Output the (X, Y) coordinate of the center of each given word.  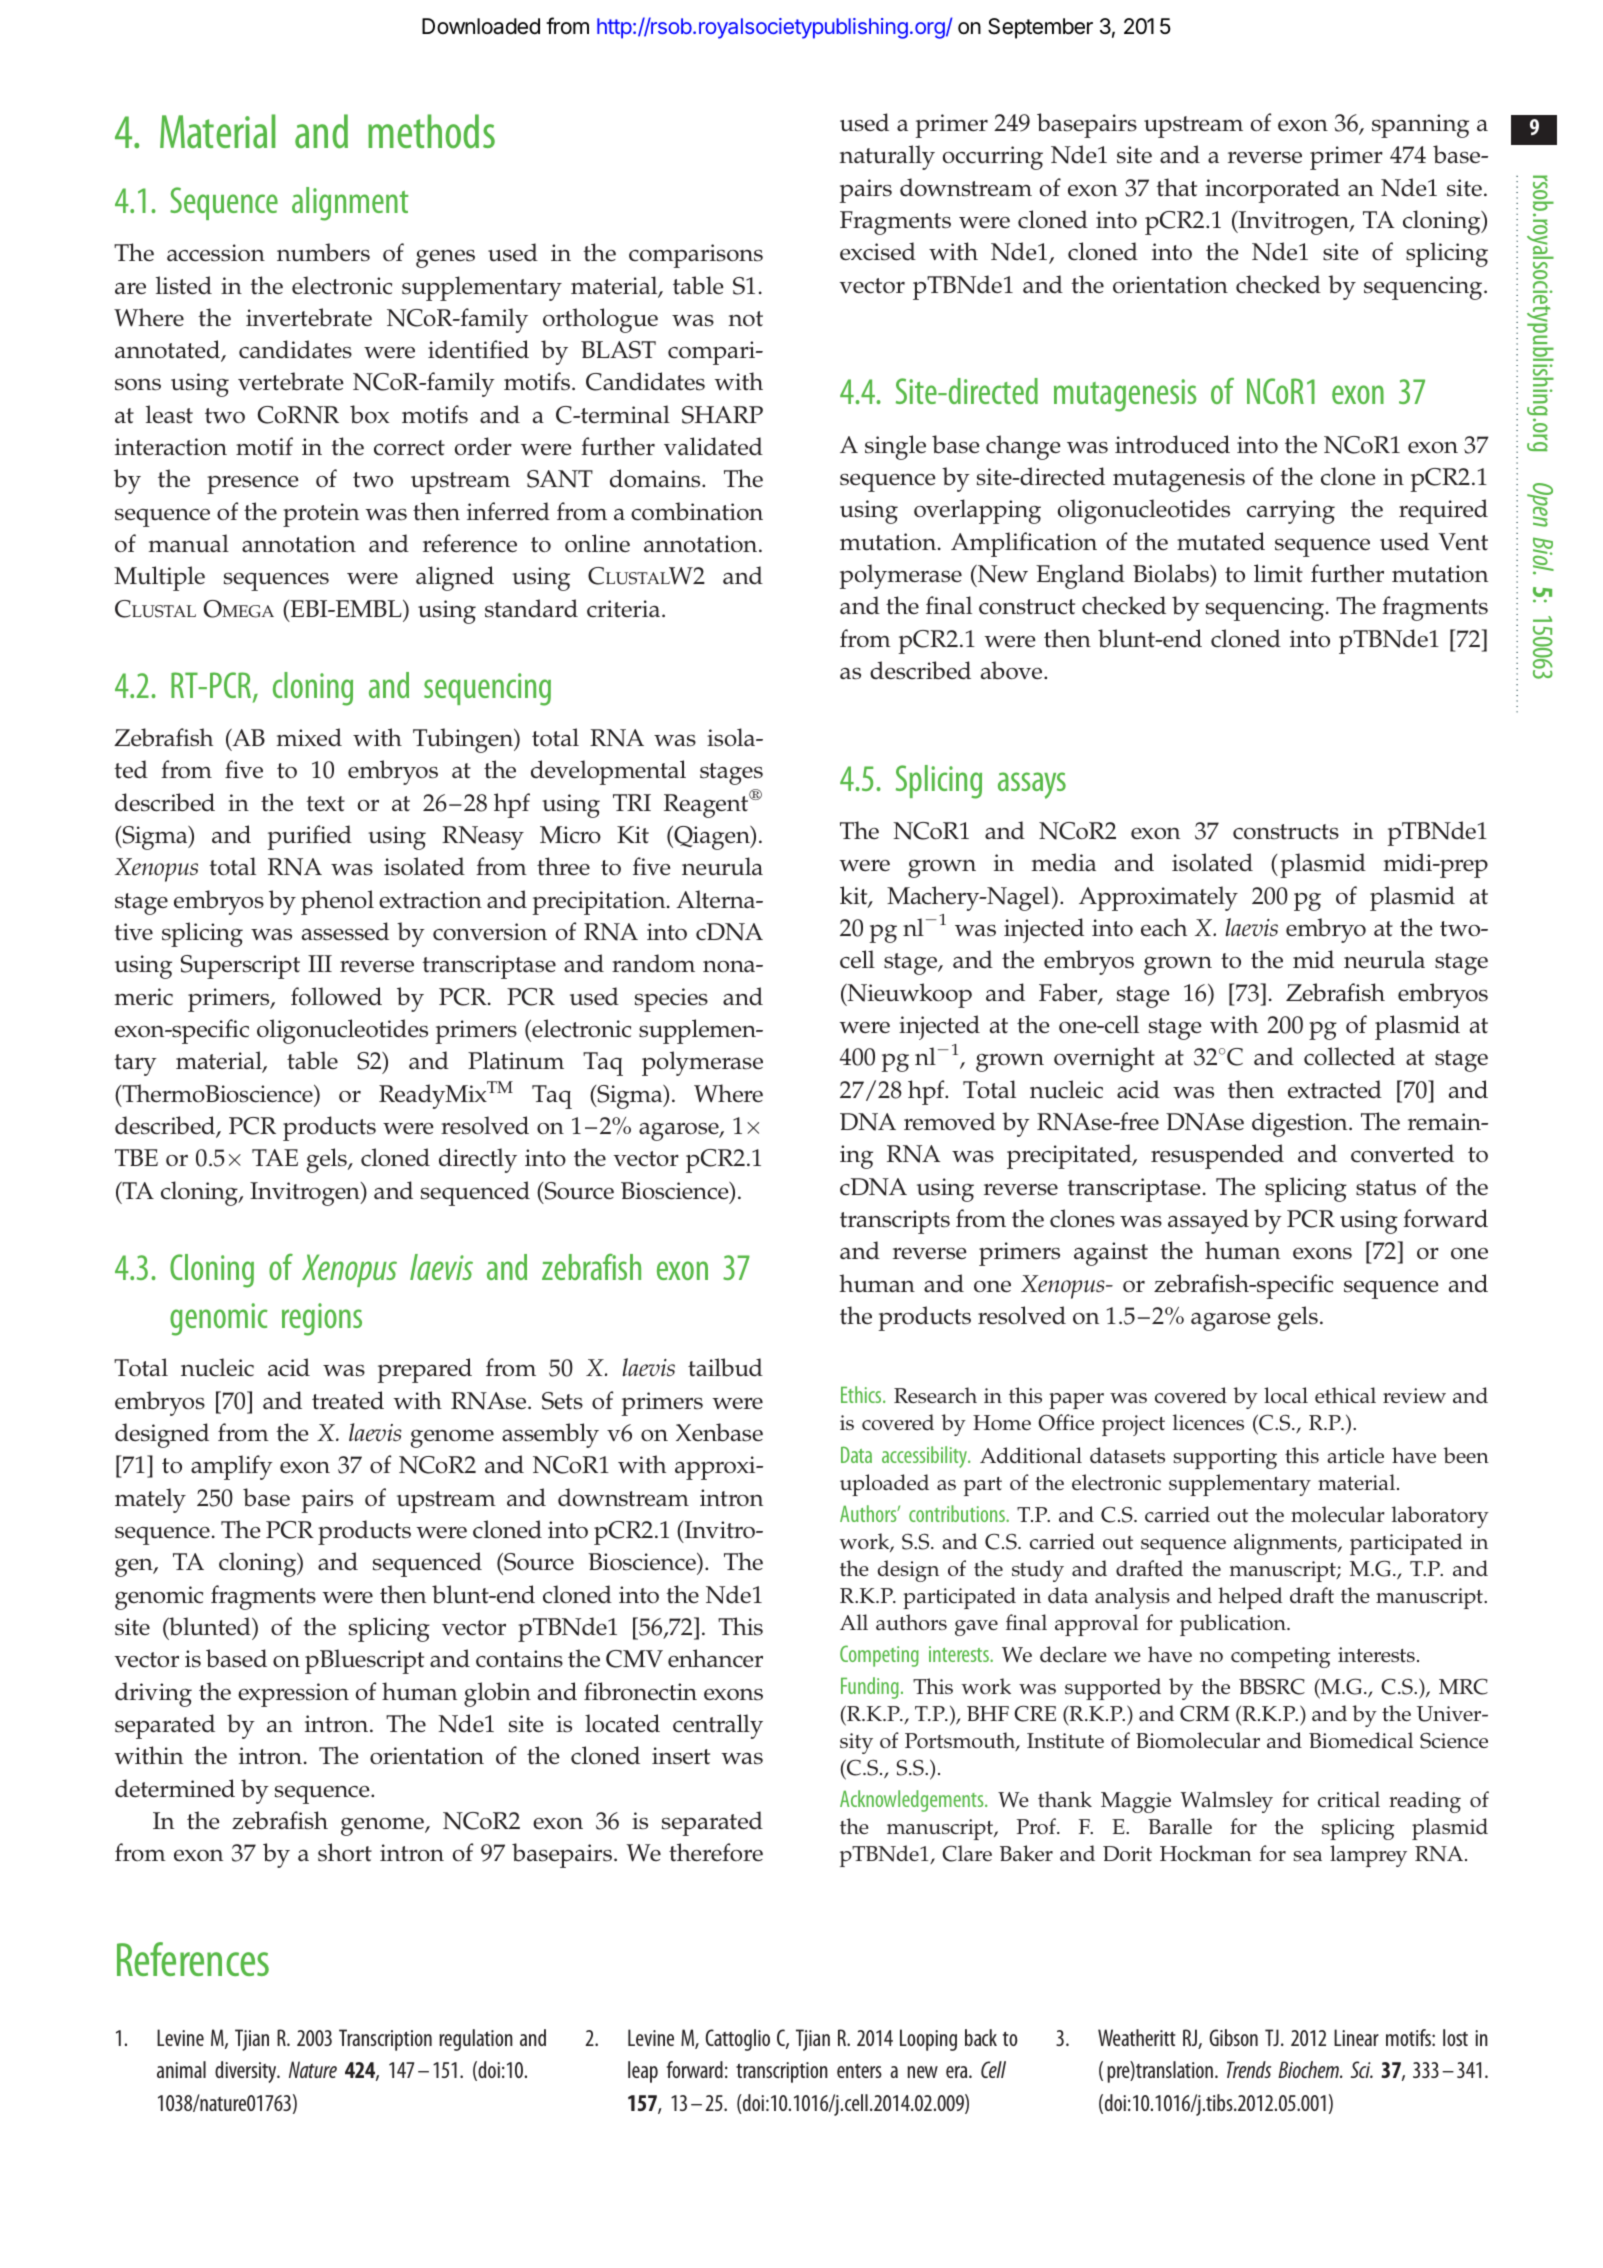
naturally (887, 157)
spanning (1420, 126)
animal (181, 2069)
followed (336, 996)
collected (1349, 1056)
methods (431, 131)
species (671, 1000)
